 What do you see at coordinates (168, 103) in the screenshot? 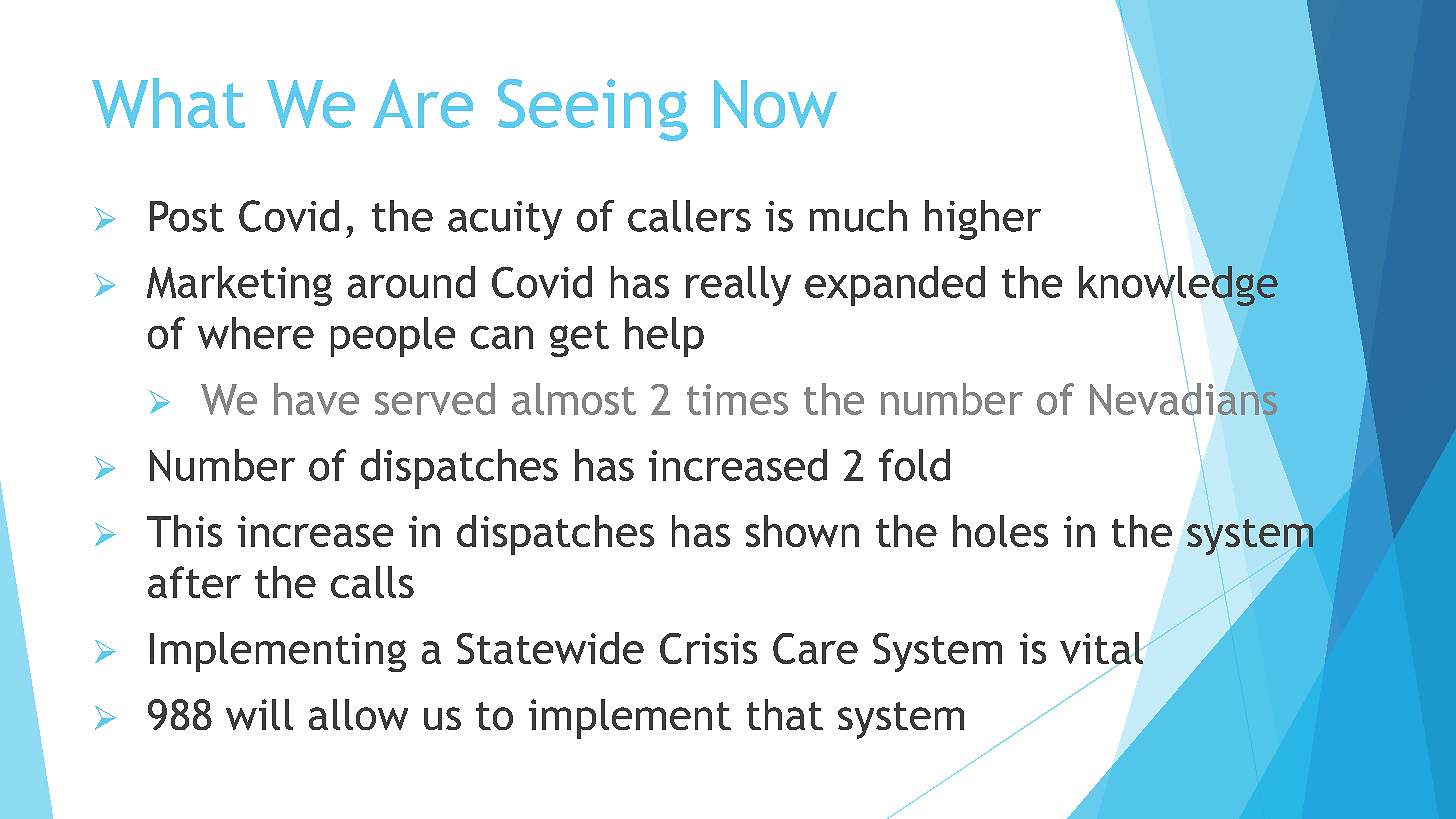
I see `What` at bounding box center [168, 103].
